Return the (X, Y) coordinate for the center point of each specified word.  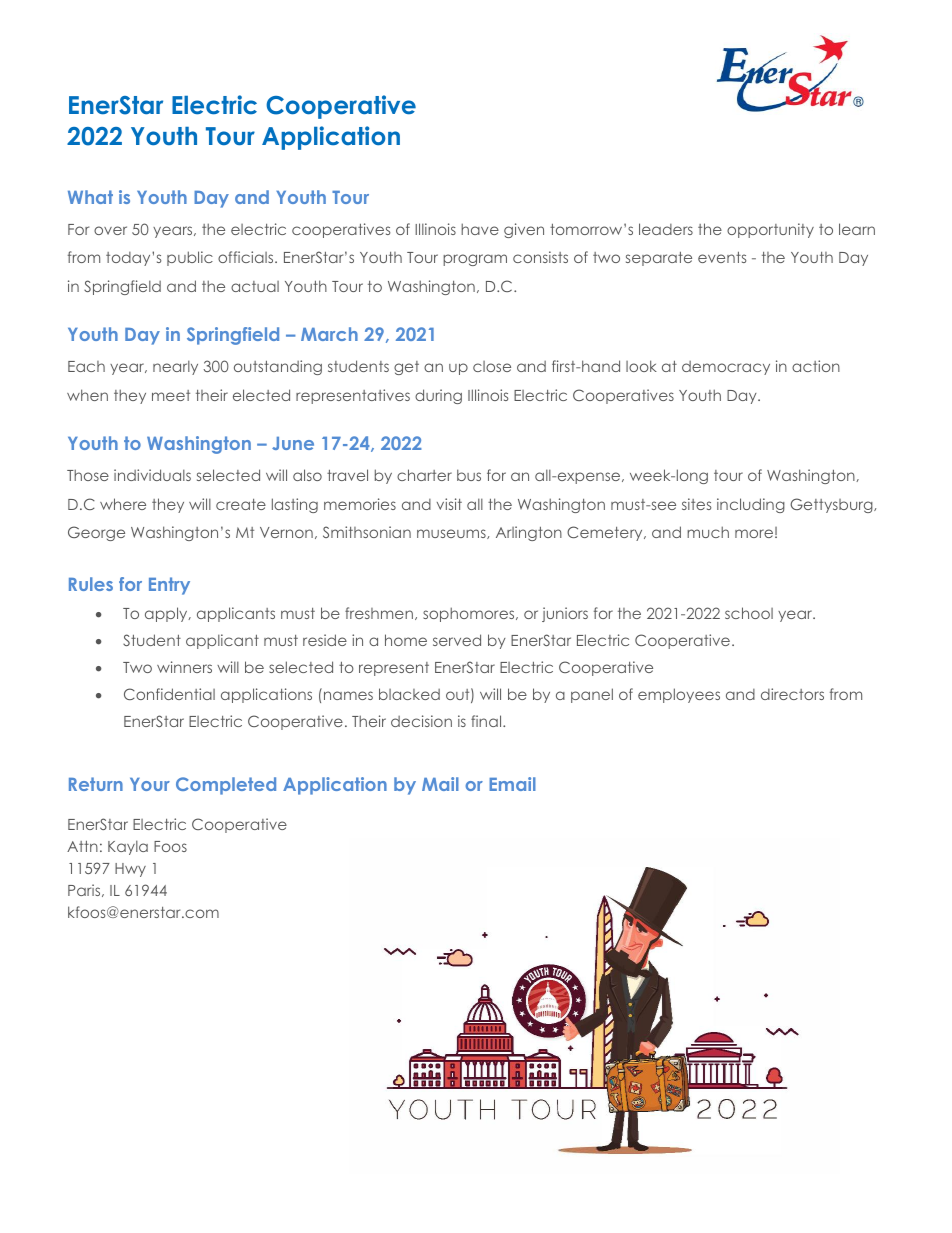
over (110, 230)
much (708, 532)
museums (452, 534)
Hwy (130, 870)
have (480, 229)
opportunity (770, 230)
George (96, 533)
